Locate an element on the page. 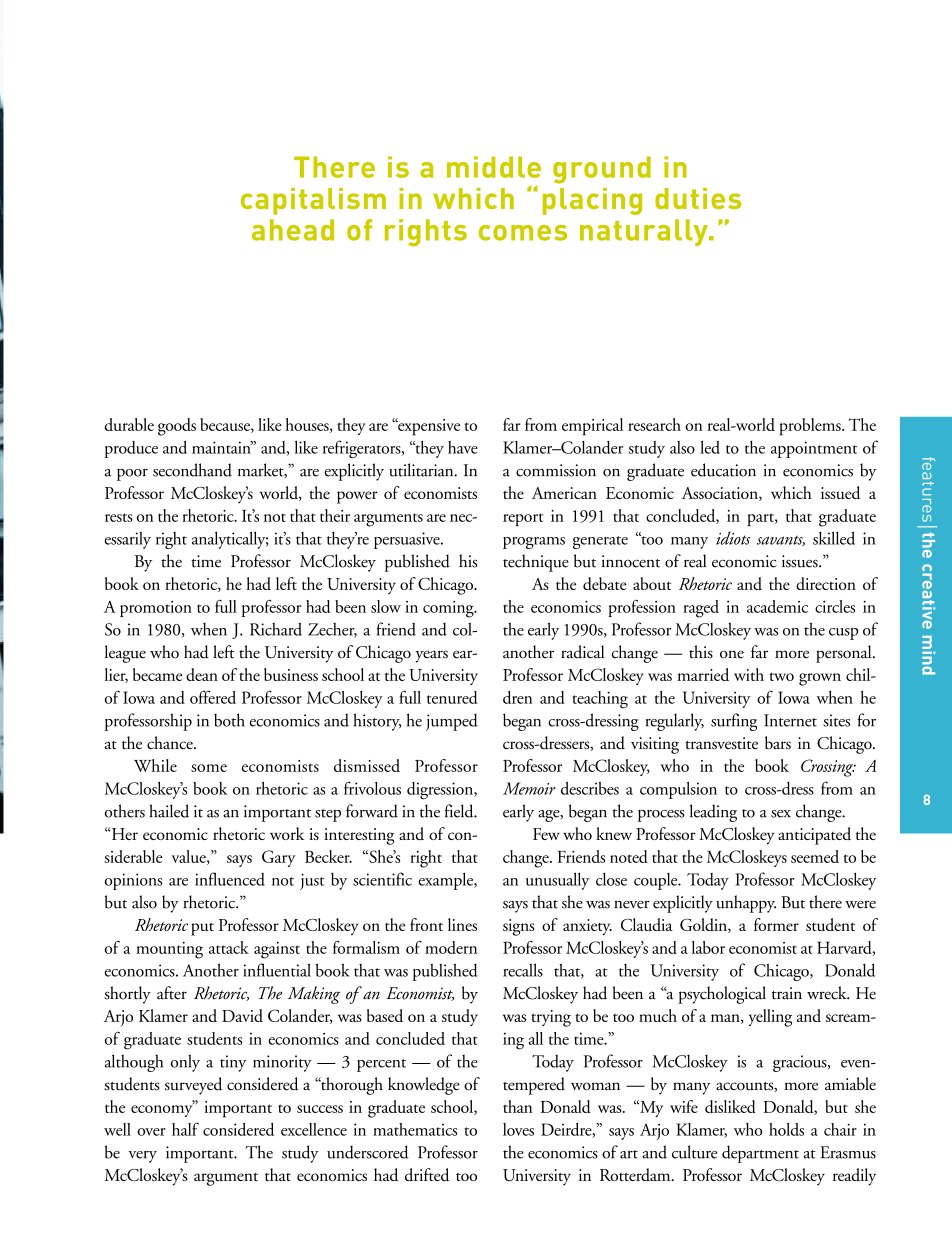  idiots is located at coordinates (733, 538).
